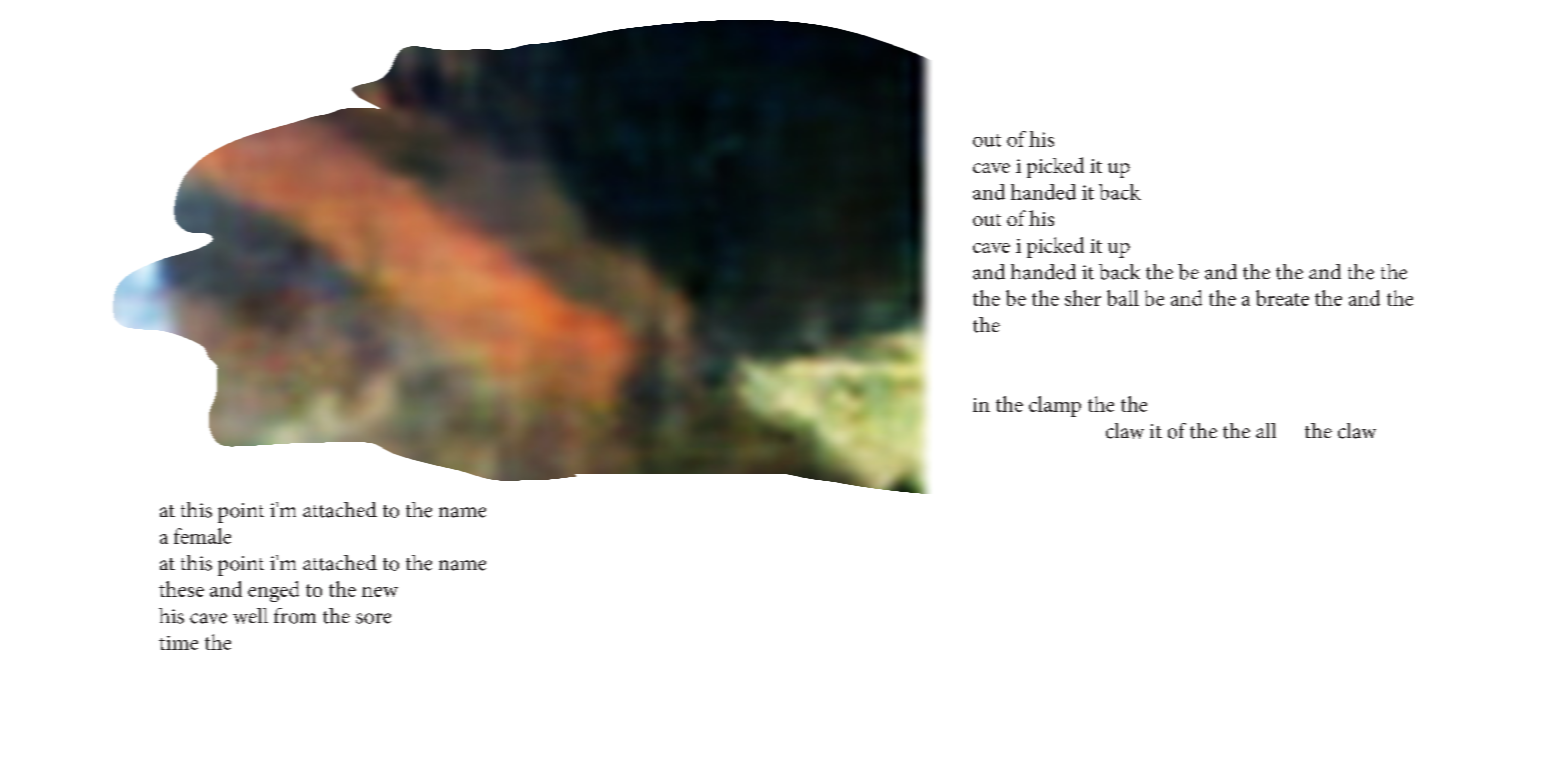 Image resolution: width=1568 pixels, height=783 pixels. What do you see at coordinates (1083, 298) in the image?
I see `sher` at bounding box center [1083, 298].
